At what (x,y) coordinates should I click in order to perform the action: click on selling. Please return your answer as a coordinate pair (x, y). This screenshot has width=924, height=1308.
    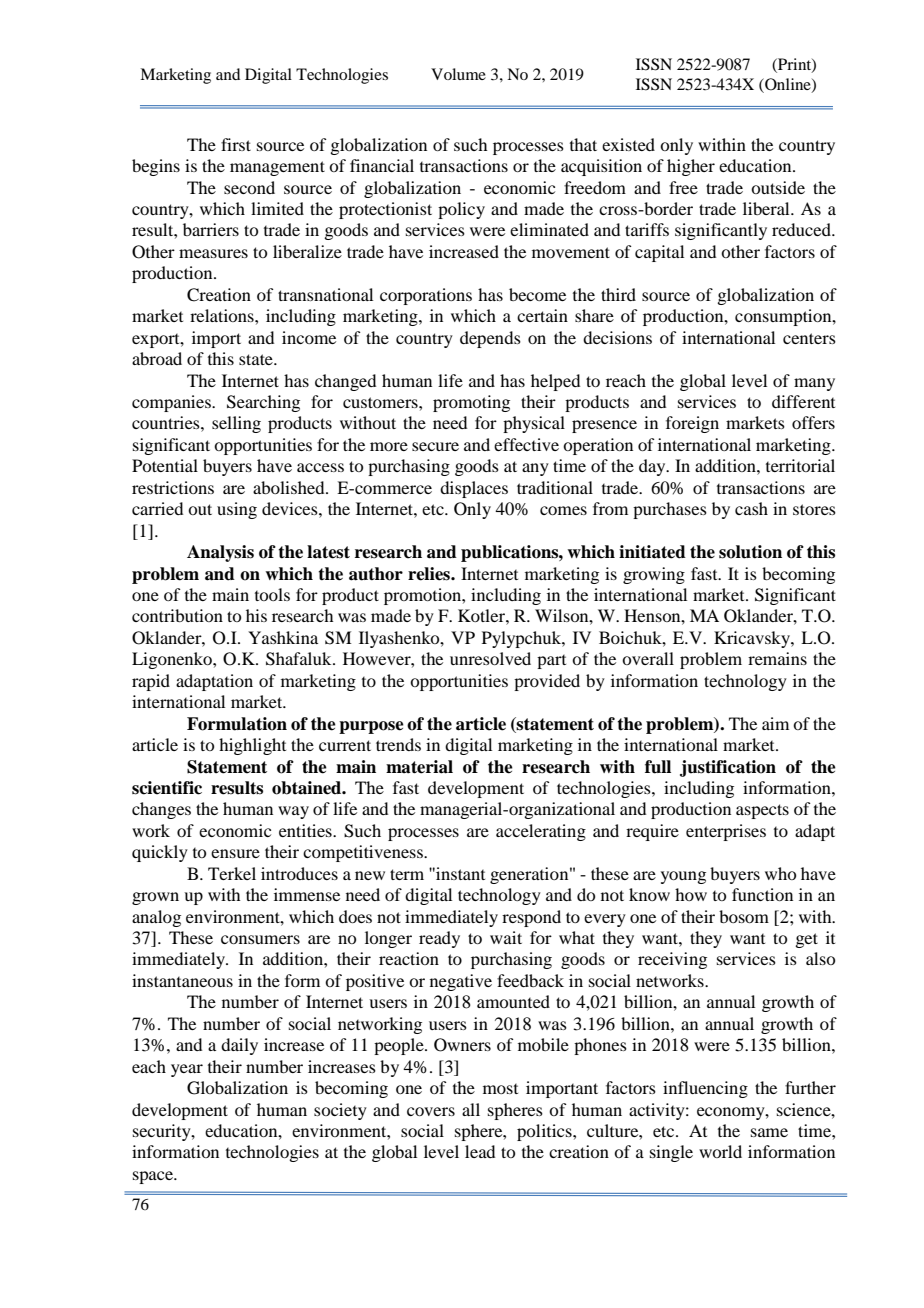
    Looking at the image, I should click on (236, 424).
